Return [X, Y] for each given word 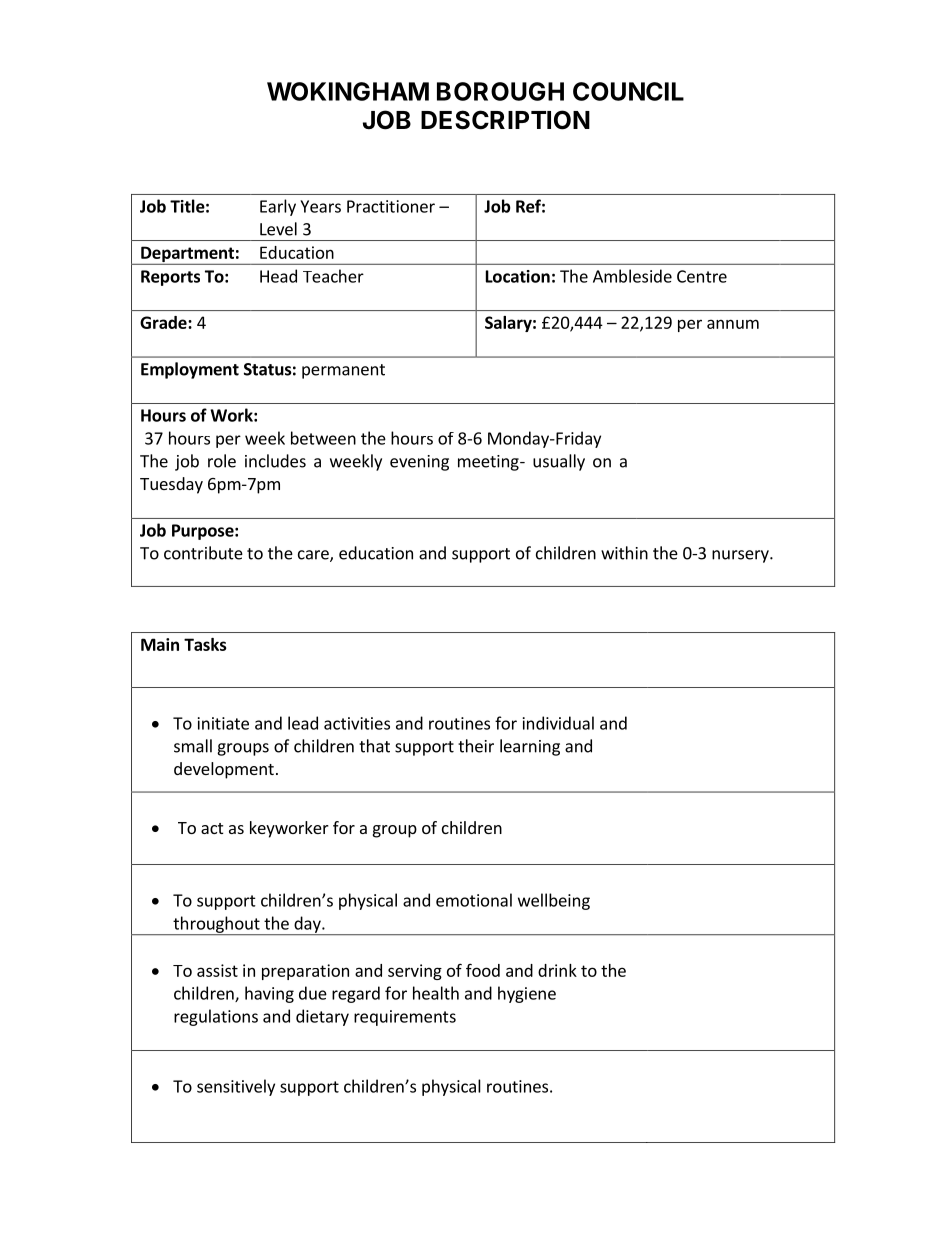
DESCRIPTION [505, 120]
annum [733, 324]
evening [419, 463]
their [476, 746]
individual [558, 723]
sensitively [236, 1087]
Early [278, 207]
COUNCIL [628, 91]
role [222, 461]
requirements [405, 1018]
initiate [223, 723]
